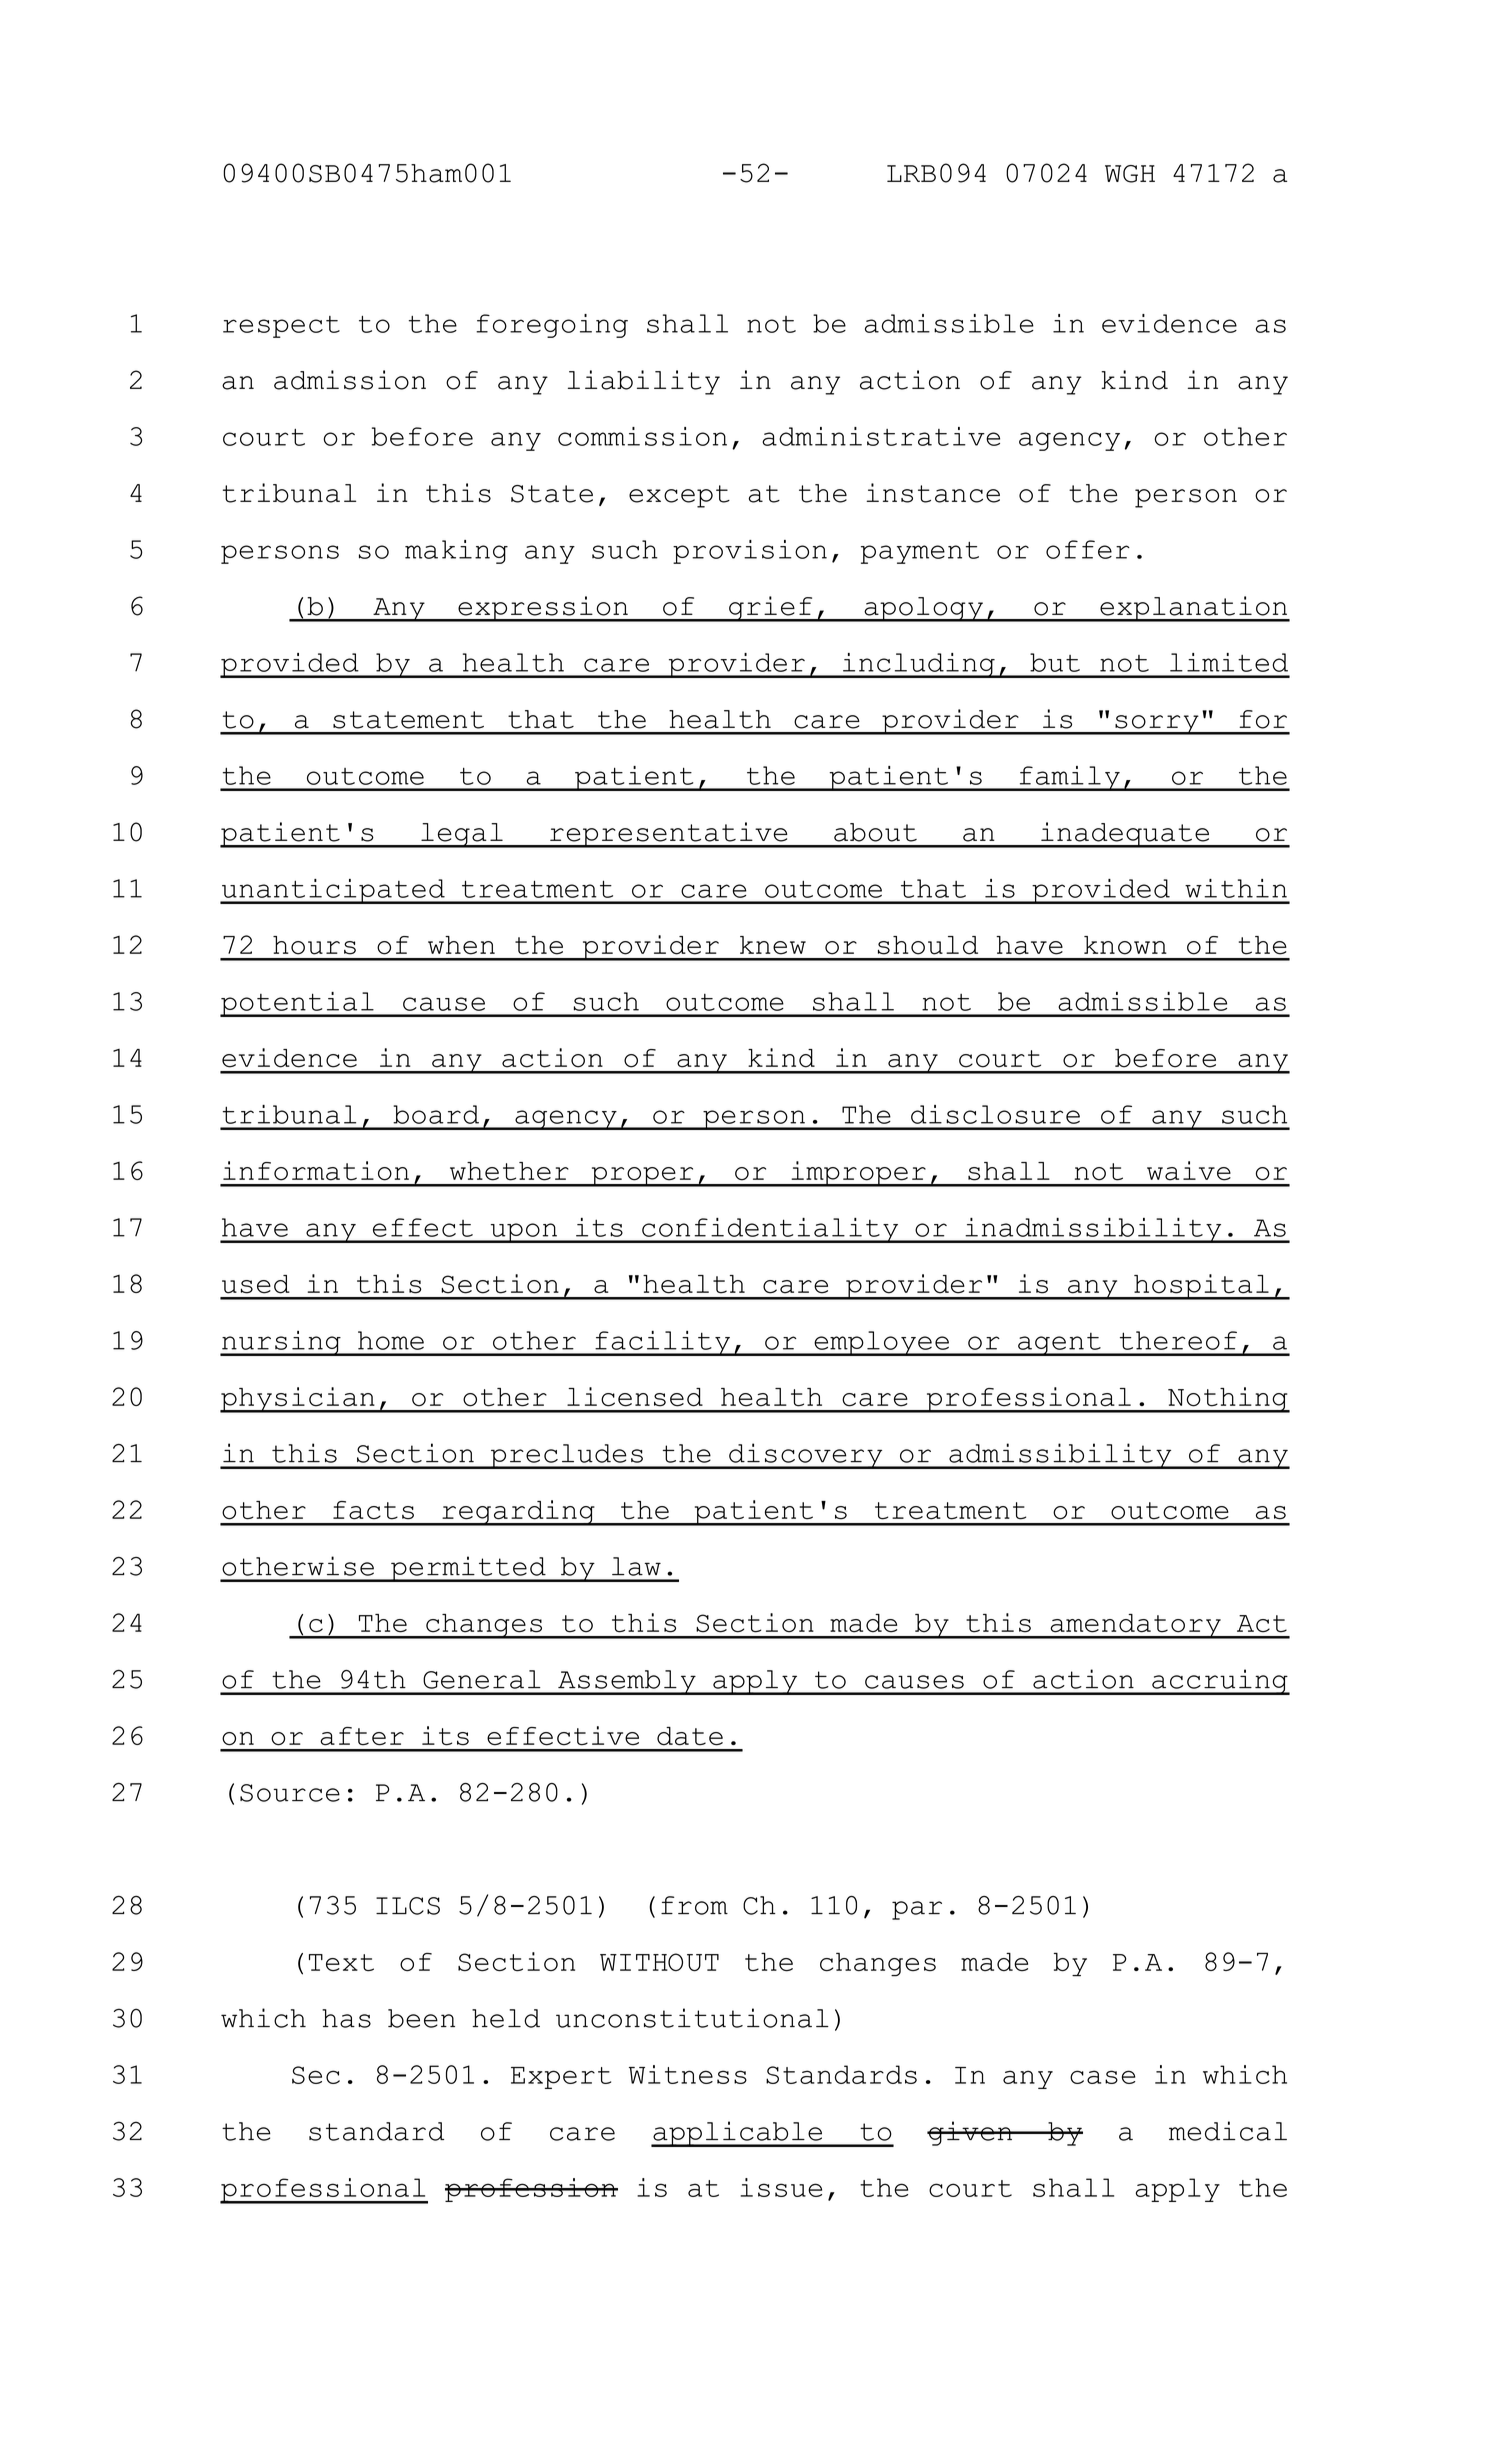 This screenshot has height=2453, width=1489. Describe the element at coordinates (773, 945) in the screenshot. I see `knew` at that location.
